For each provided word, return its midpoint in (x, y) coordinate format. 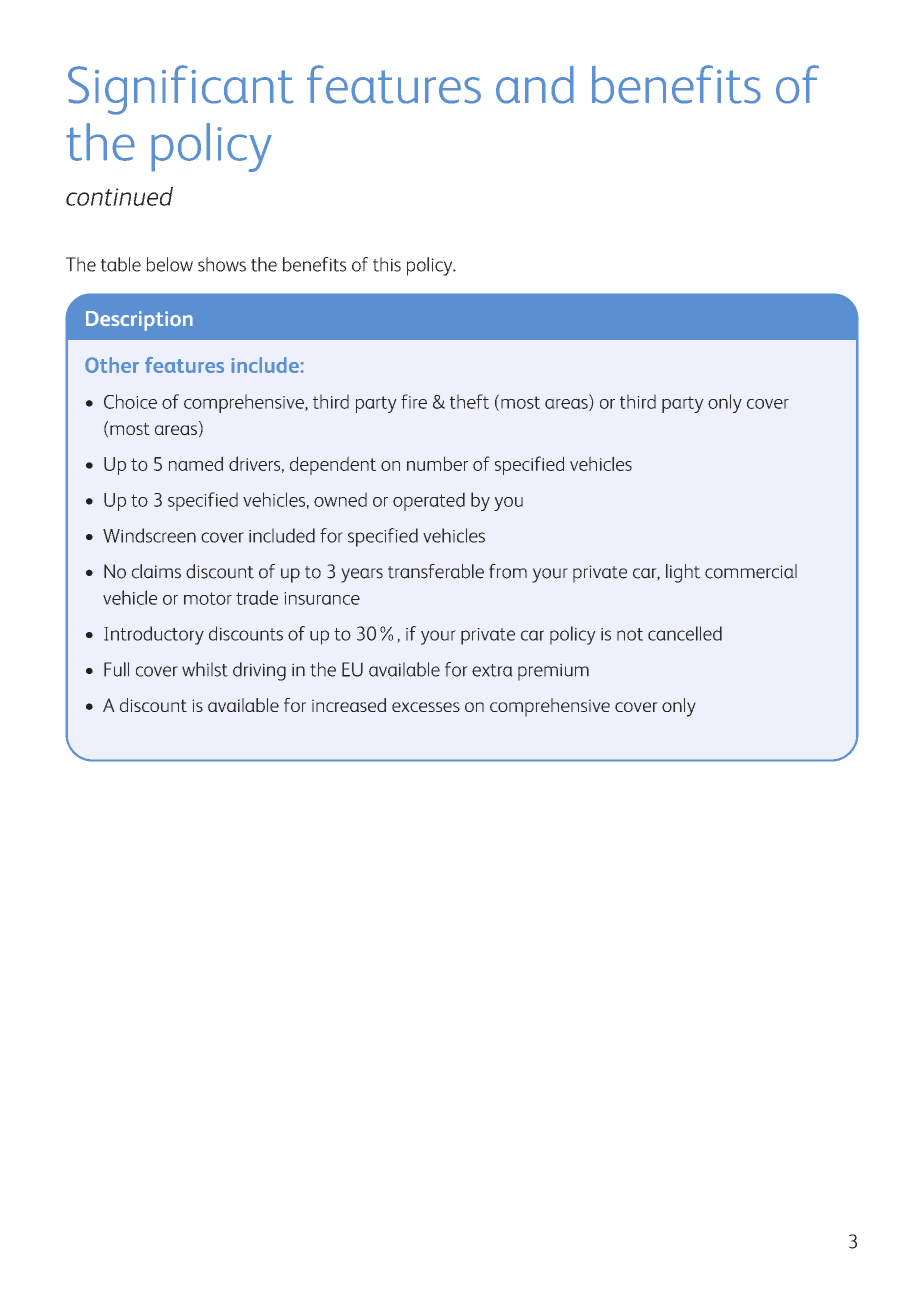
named (196, 463)
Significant (181, 90)
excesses (426, 707)
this (387, 264)
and (535, 84)
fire (414, 401)
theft (469, 401)
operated (429, 501)
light (683, 573)
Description (139, 321)
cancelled (685, 633)
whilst (205, 669)
